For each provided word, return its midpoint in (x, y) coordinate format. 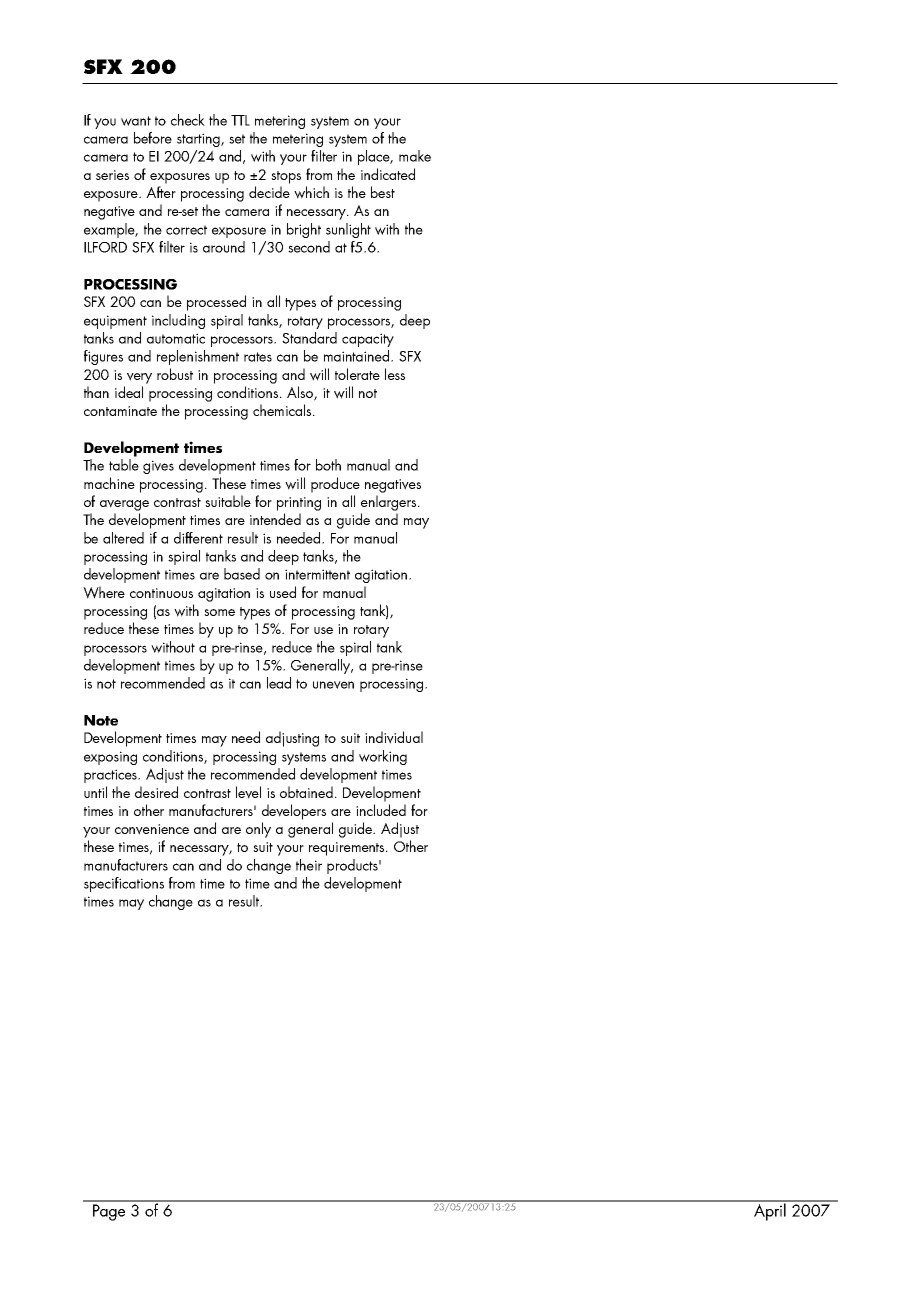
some (219, 612)
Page (109, 1212)
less (395, 374)
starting (199, 140)
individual (394, 737)
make (415, 156)
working (383, 757)
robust (175, 374)
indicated (388, 174)
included (381, 810)
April (770, 1211)
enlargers (390, 503)
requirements (348, 849)
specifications (124, 884)
